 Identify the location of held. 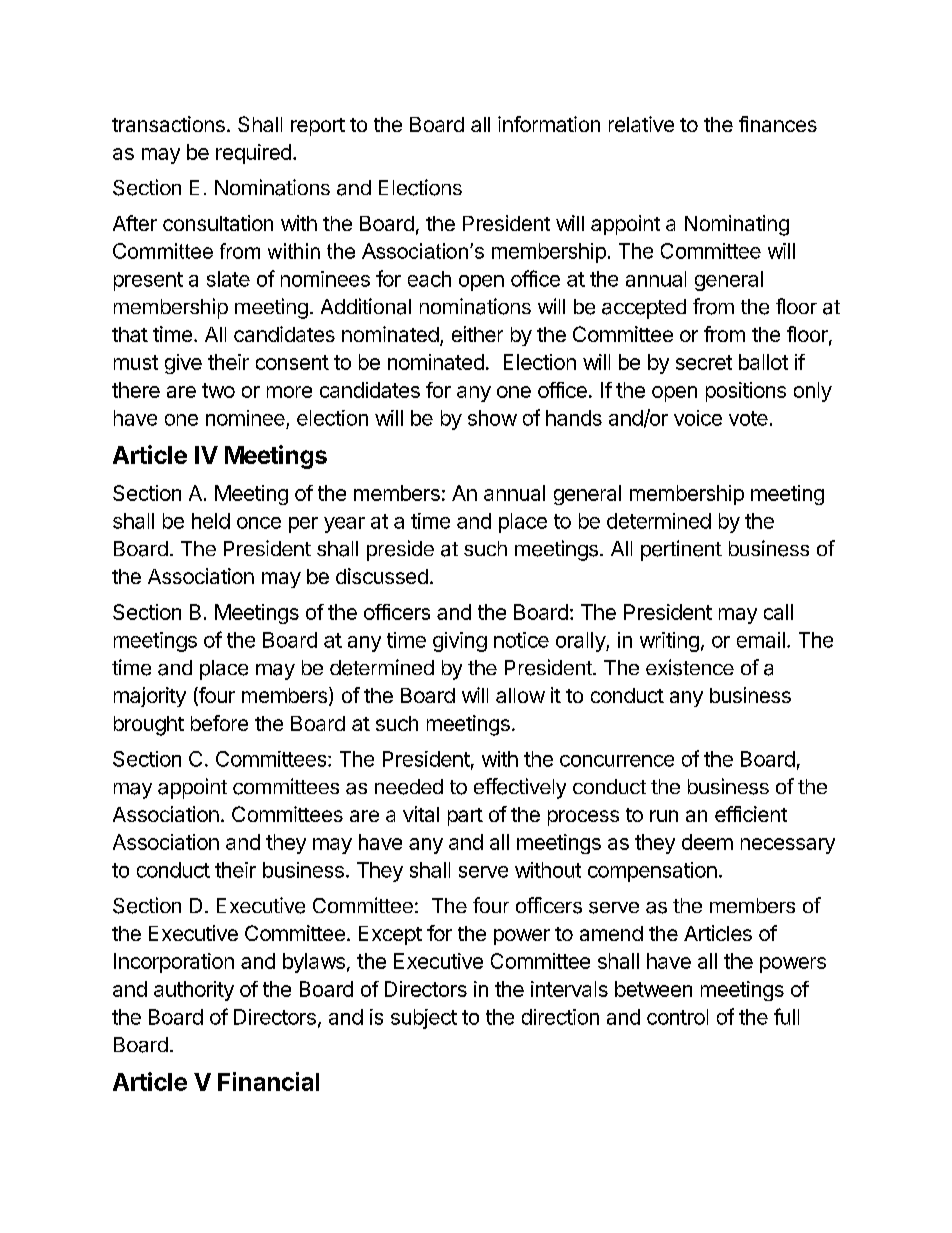
(211, 521).
